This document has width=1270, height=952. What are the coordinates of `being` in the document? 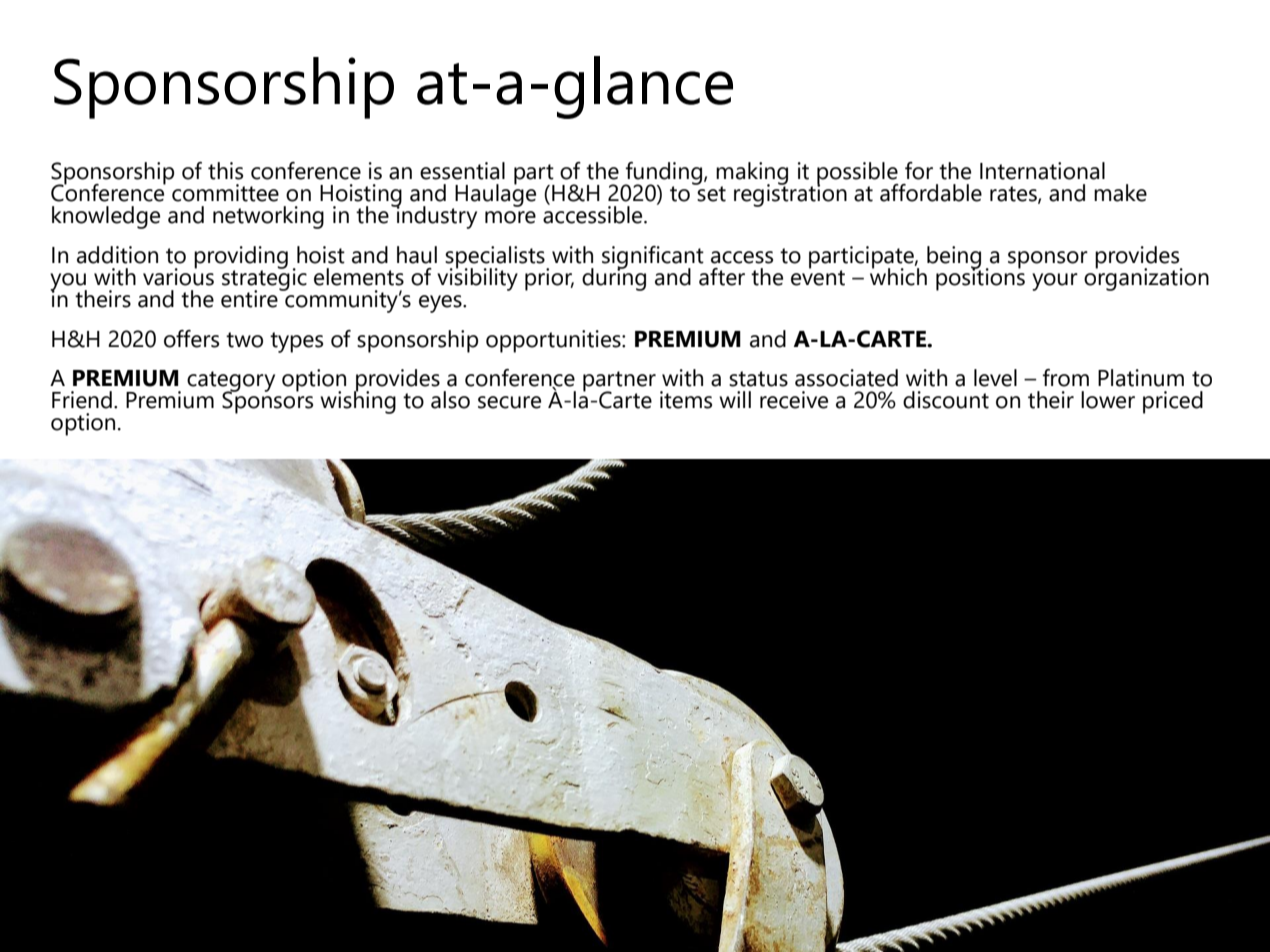 It's located at (954, 258).
